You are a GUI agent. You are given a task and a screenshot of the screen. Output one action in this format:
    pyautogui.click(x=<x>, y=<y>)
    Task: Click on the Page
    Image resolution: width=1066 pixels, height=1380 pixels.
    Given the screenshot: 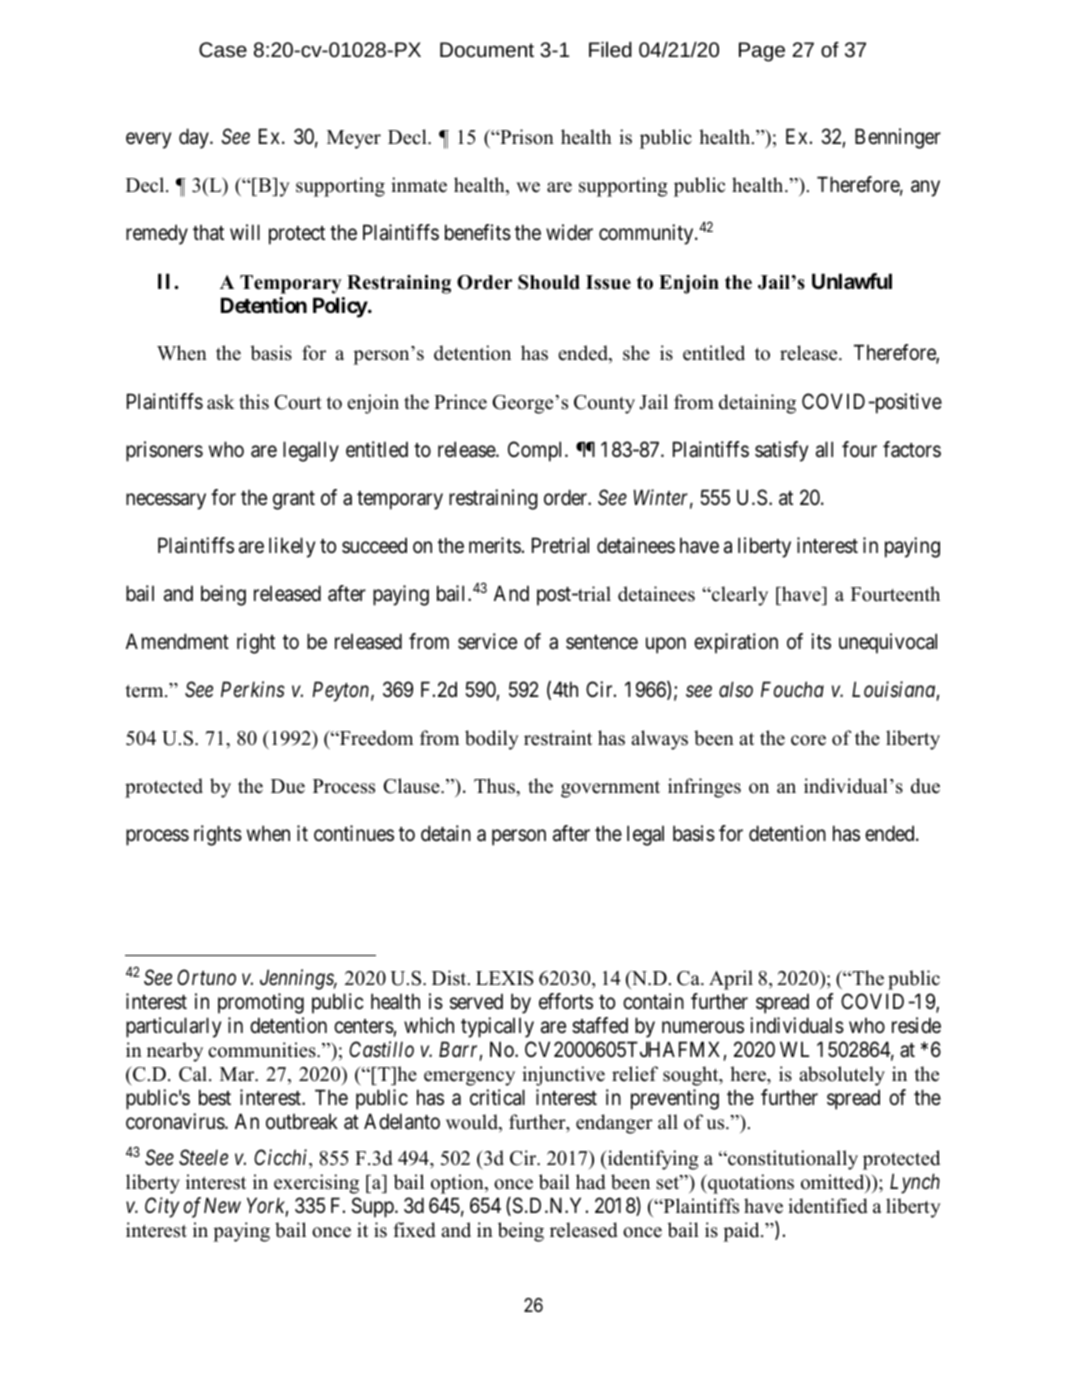 What is the action you would take?
    pyautogui.click(x=762, y=52)
